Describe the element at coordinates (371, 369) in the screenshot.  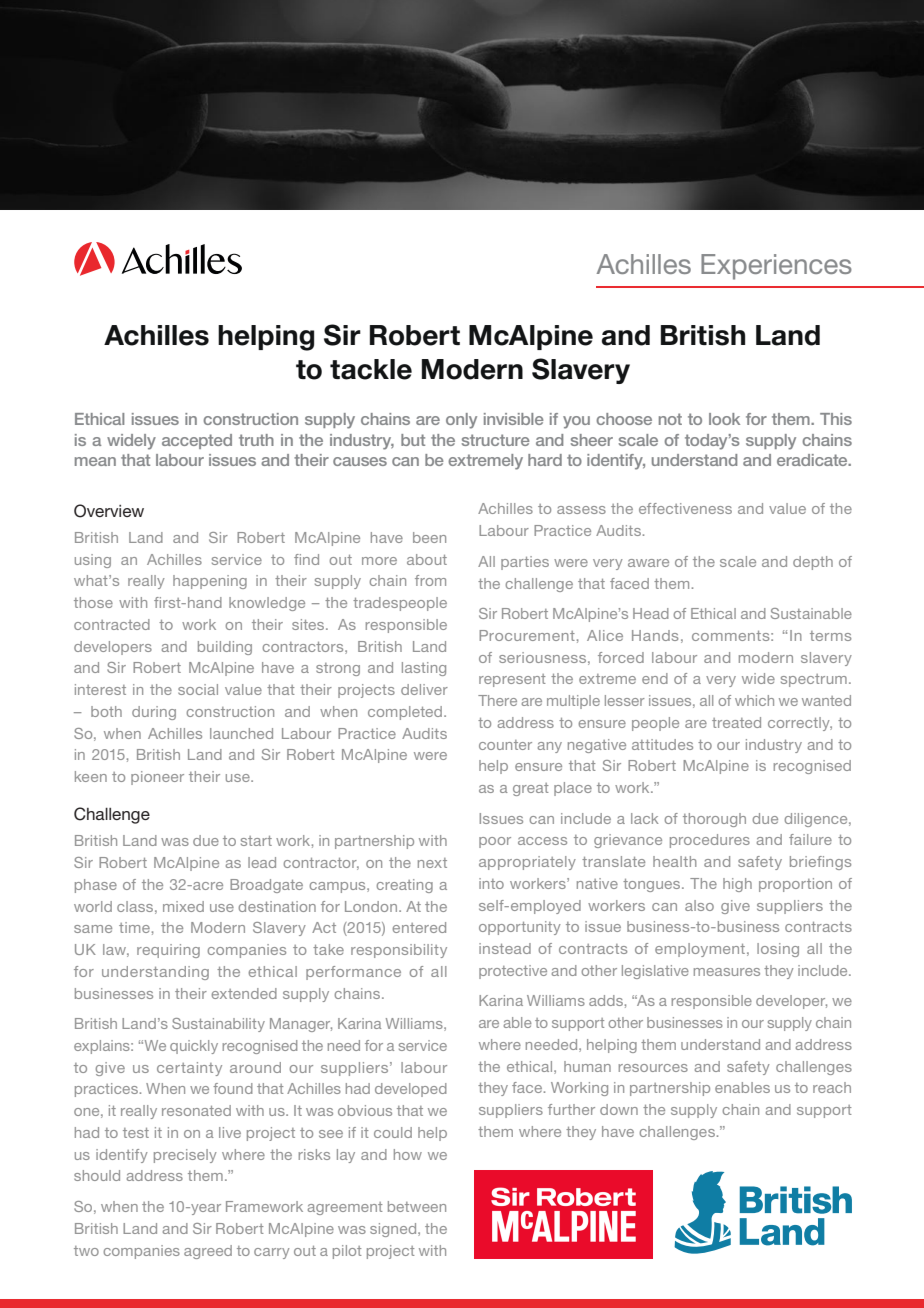
I see `tackle` at that location.
